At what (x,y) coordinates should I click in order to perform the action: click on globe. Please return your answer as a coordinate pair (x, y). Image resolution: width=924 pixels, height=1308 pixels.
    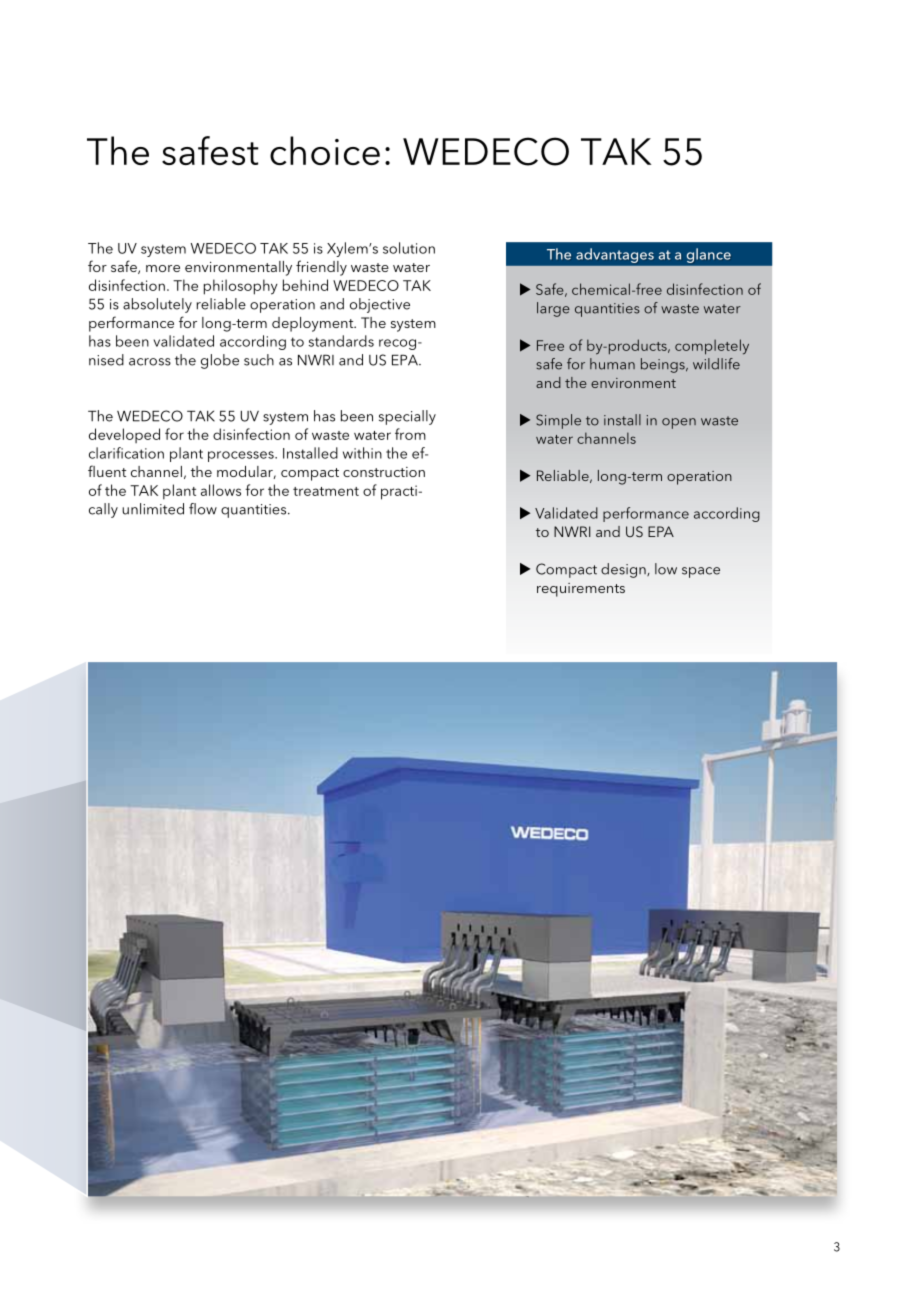
    Looking at the image, I should click on (220, 361).
